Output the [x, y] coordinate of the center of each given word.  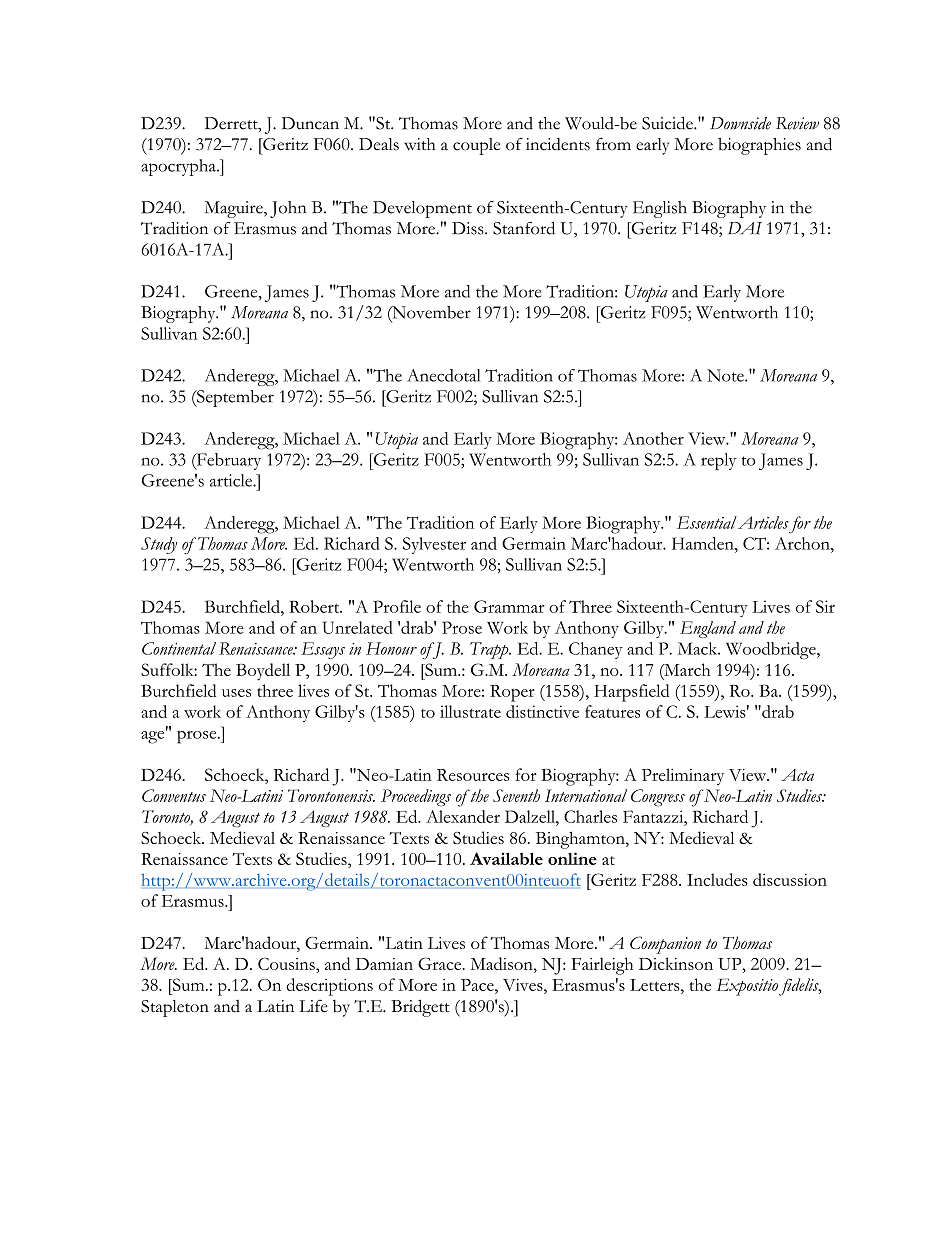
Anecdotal [444, 375]
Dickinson [676, 963]
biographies [759, 146]
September [234, 398]
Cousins [287, 963]
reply [718, 461]
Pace [478, 985]
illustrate [470, 711]
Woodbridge [772, 651]
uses [236, 693]
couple [477, 146]
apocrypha [179, 167]
